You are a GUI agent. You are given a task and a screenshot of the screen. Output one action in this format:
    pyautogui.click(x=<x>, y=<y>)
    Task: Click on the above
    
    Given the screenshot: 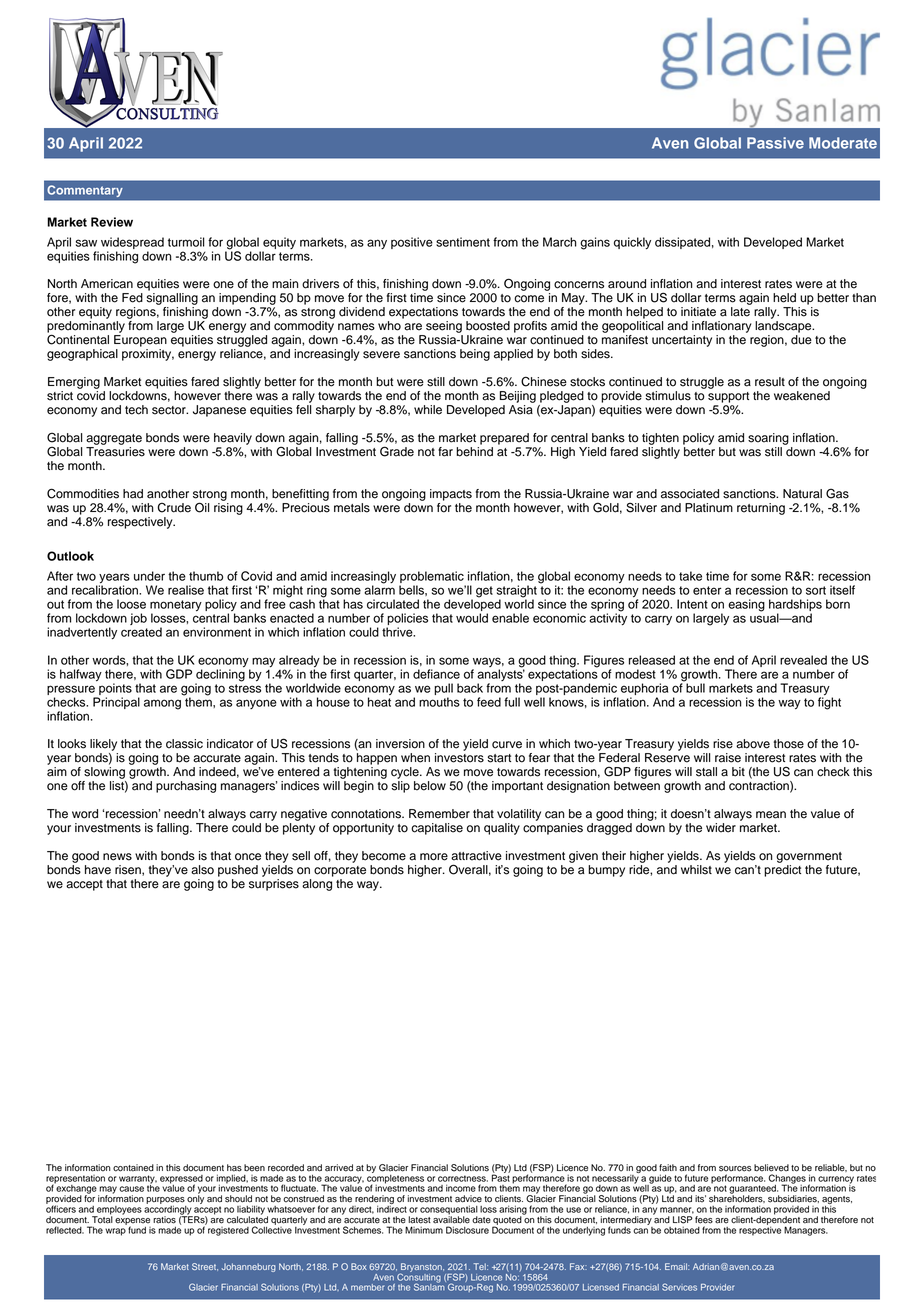 What is the action you would take?
    pyautogui.click(x=753, y=744)
